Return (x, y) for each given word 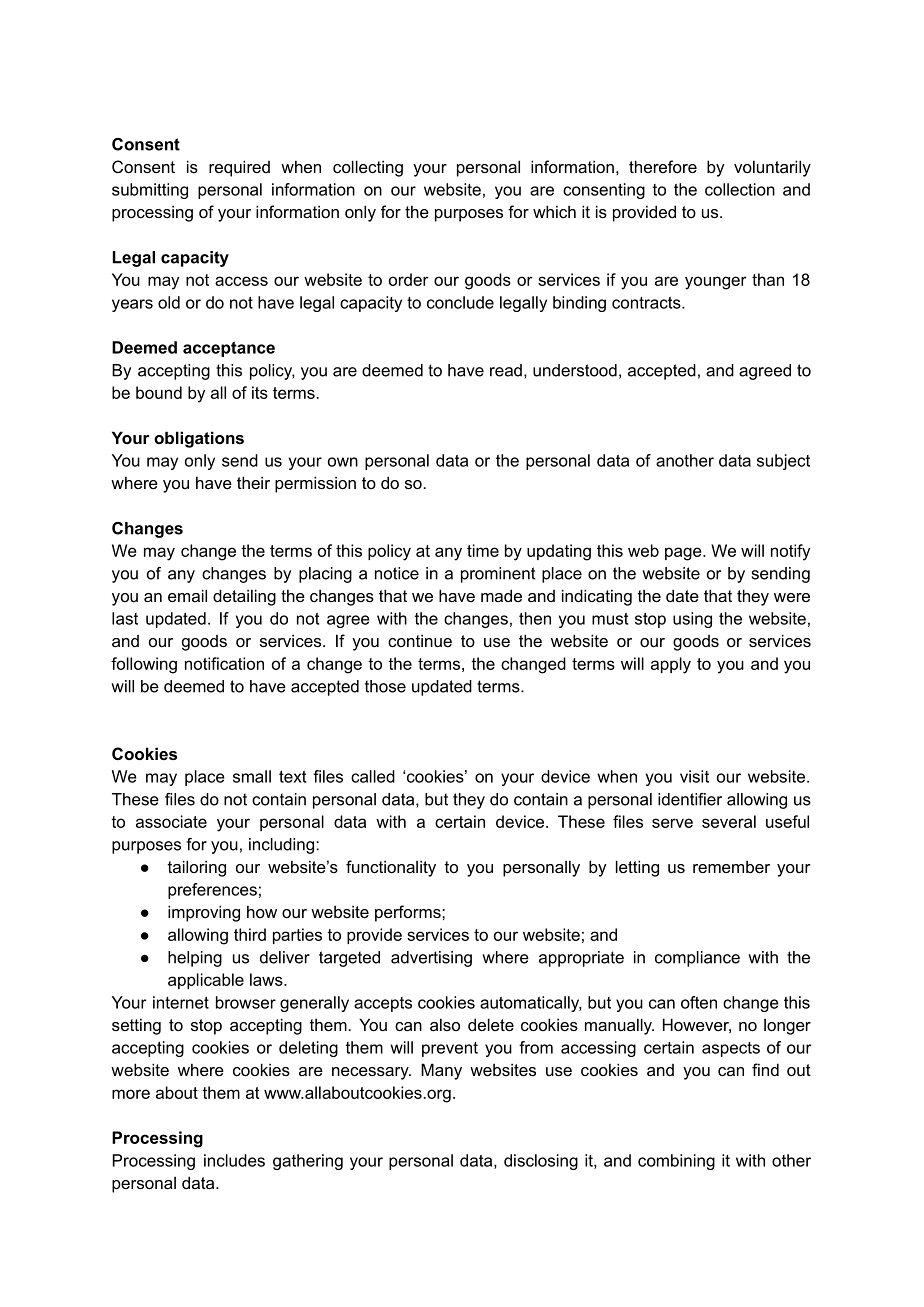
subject (783, 462)
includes (234, 1160)
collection (740, 189)
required (239, 168)
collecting (368, 168)
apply (671, 665)
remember (731, 867)
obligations (199, 439)
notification (224, 663)
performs (409, 913)
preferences (212, 891)
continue (420, 640)
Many (441, 1071)
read (506, 370)
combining (676, 1162)
